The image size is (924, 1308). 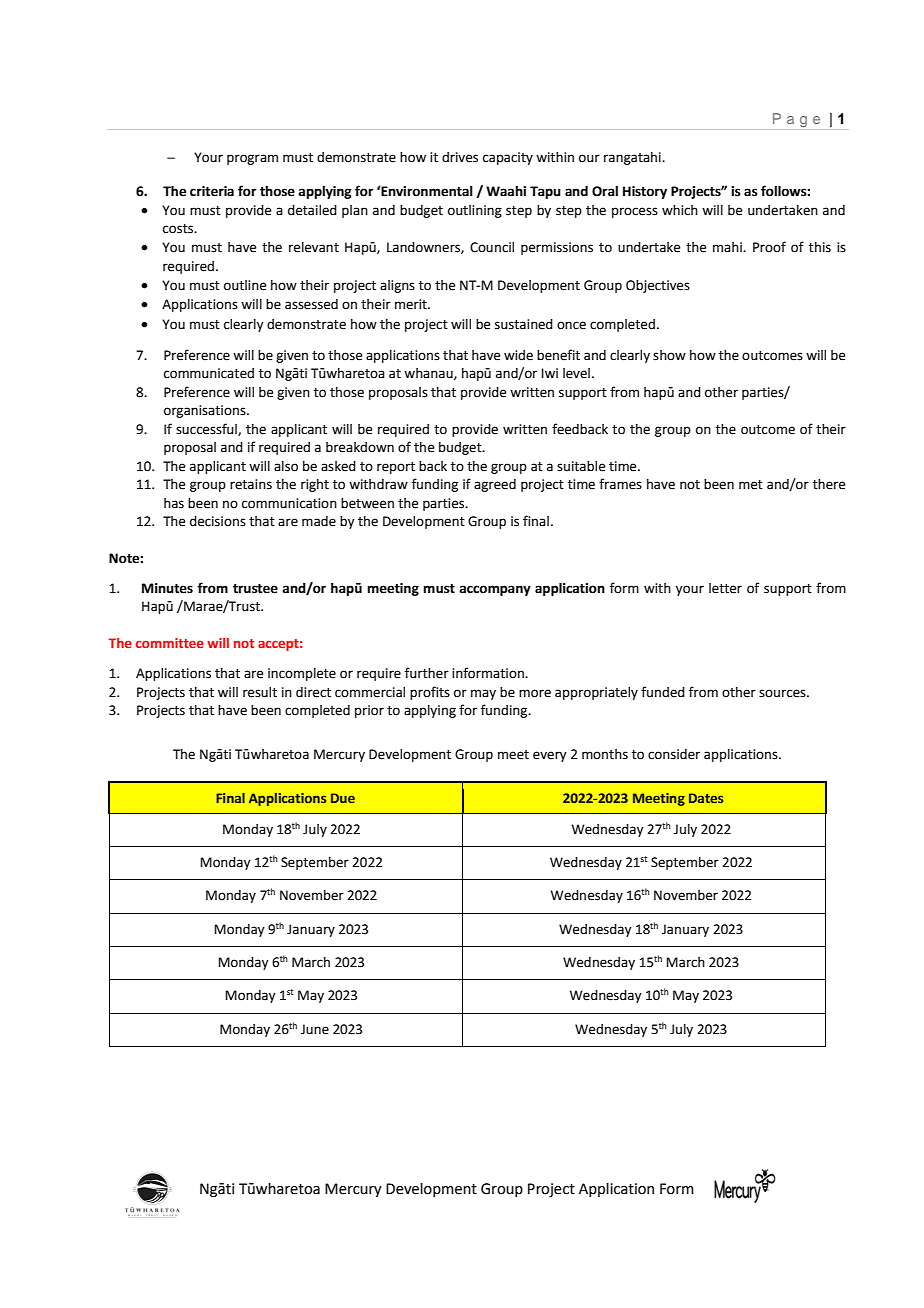 What do you see at coordinates (343, 798) in the image?
I see `Due` at bounding box center [343, 798].
